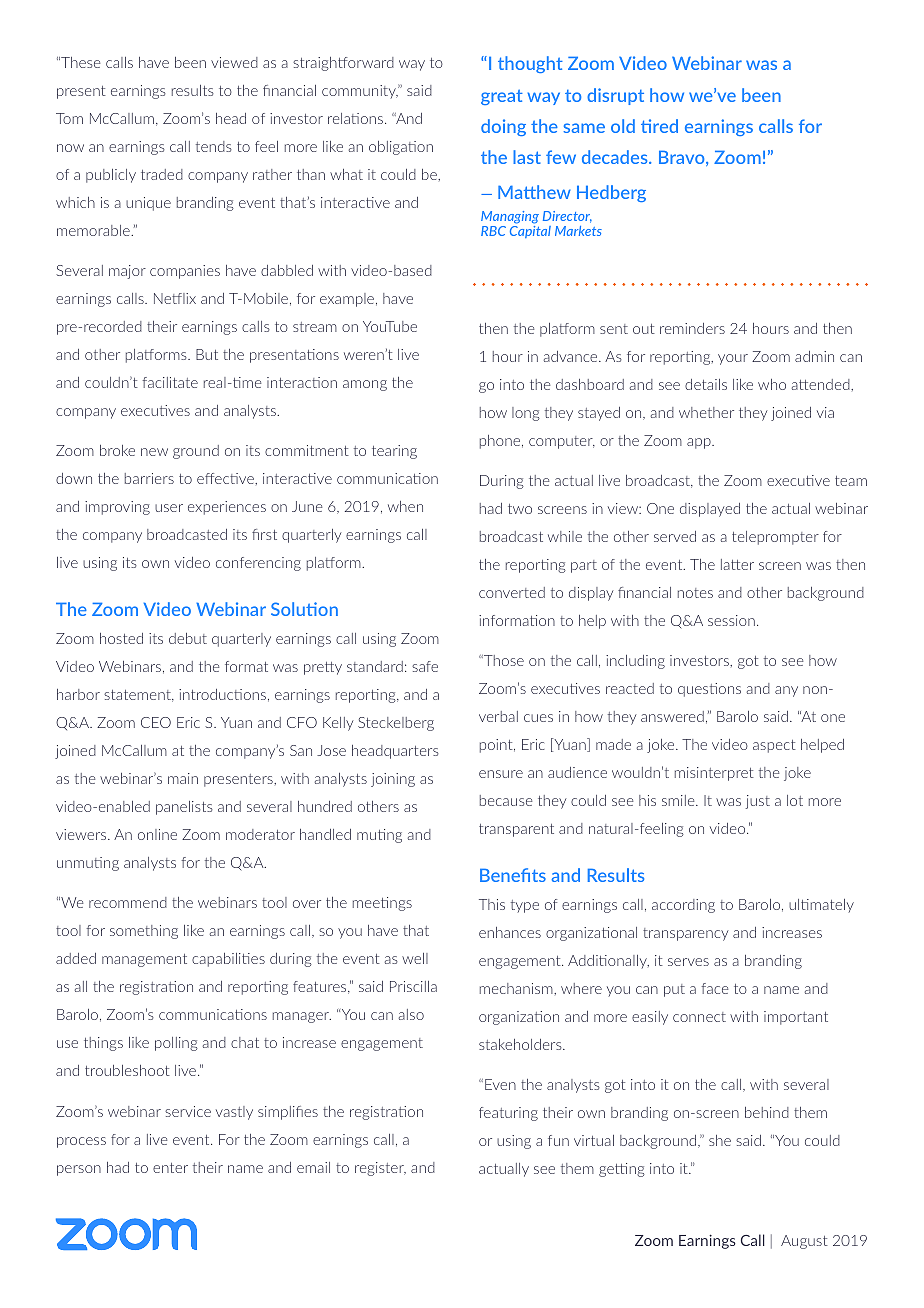 Image resolution: width=924 pixels, height=1308 pixels. Describe the element at coordinates (659, 126) in the page. I see `tired` at that location.
